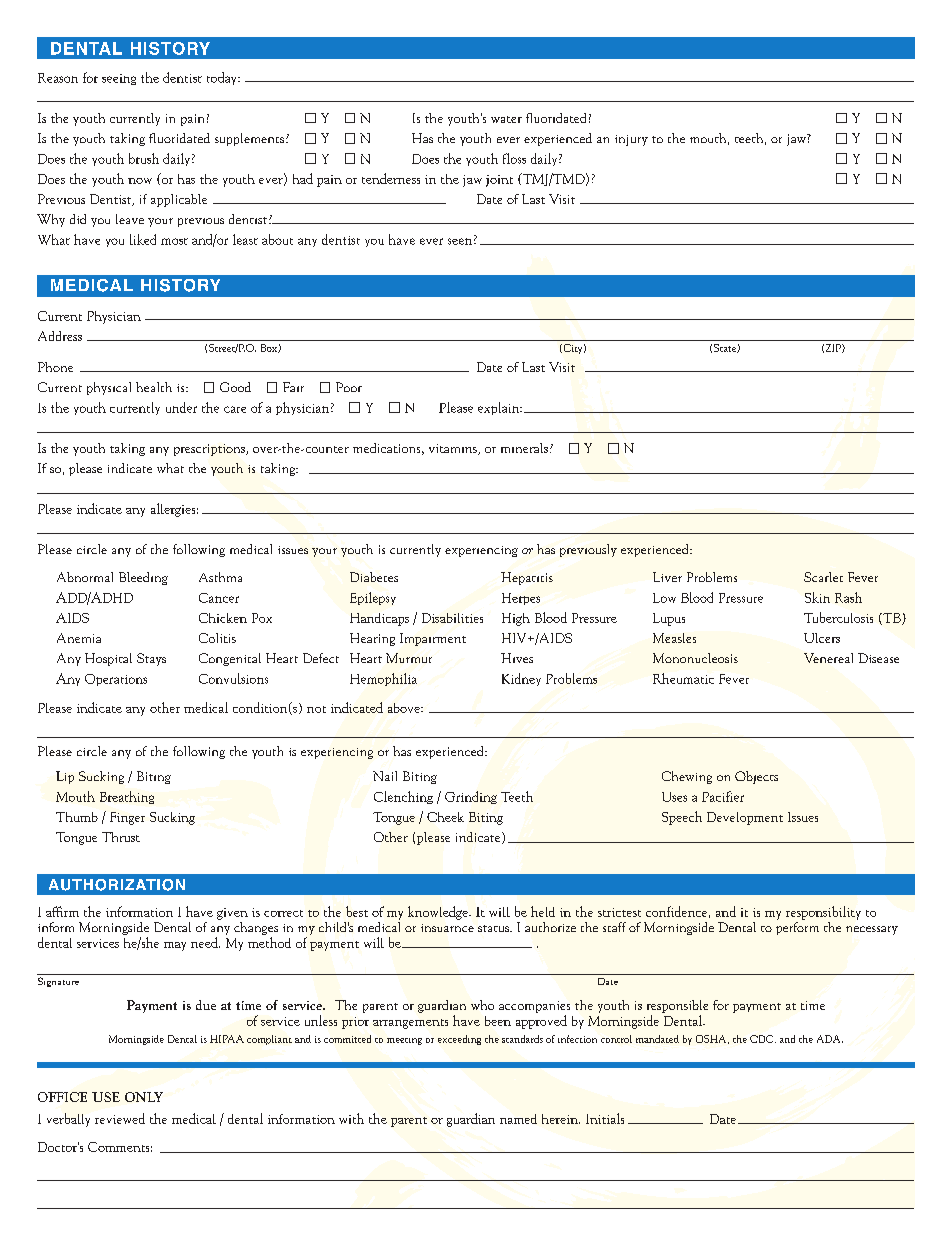  I want to click on seeing, so click(119, 79).
